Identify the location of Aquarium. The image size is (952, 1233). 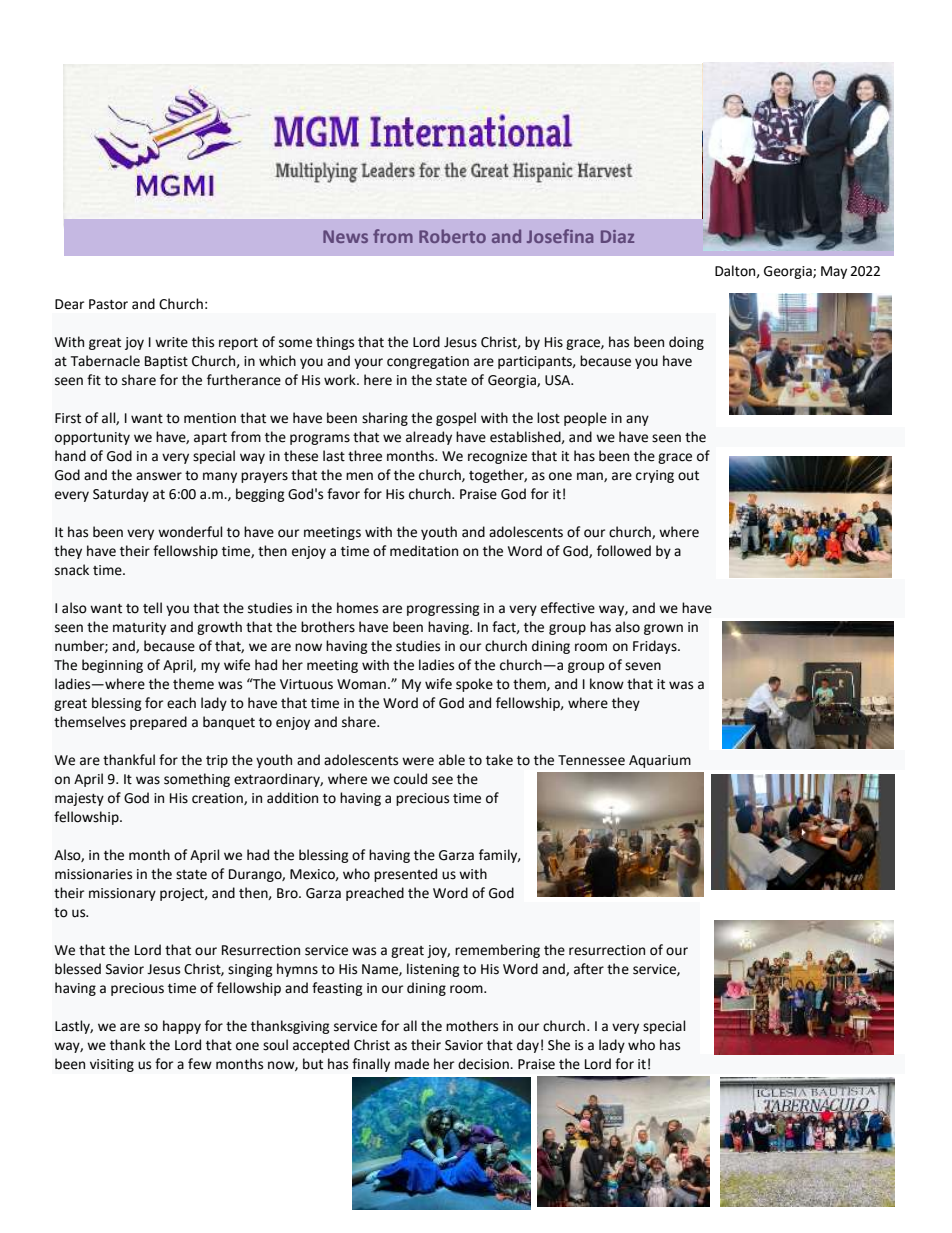
(660, 761).
